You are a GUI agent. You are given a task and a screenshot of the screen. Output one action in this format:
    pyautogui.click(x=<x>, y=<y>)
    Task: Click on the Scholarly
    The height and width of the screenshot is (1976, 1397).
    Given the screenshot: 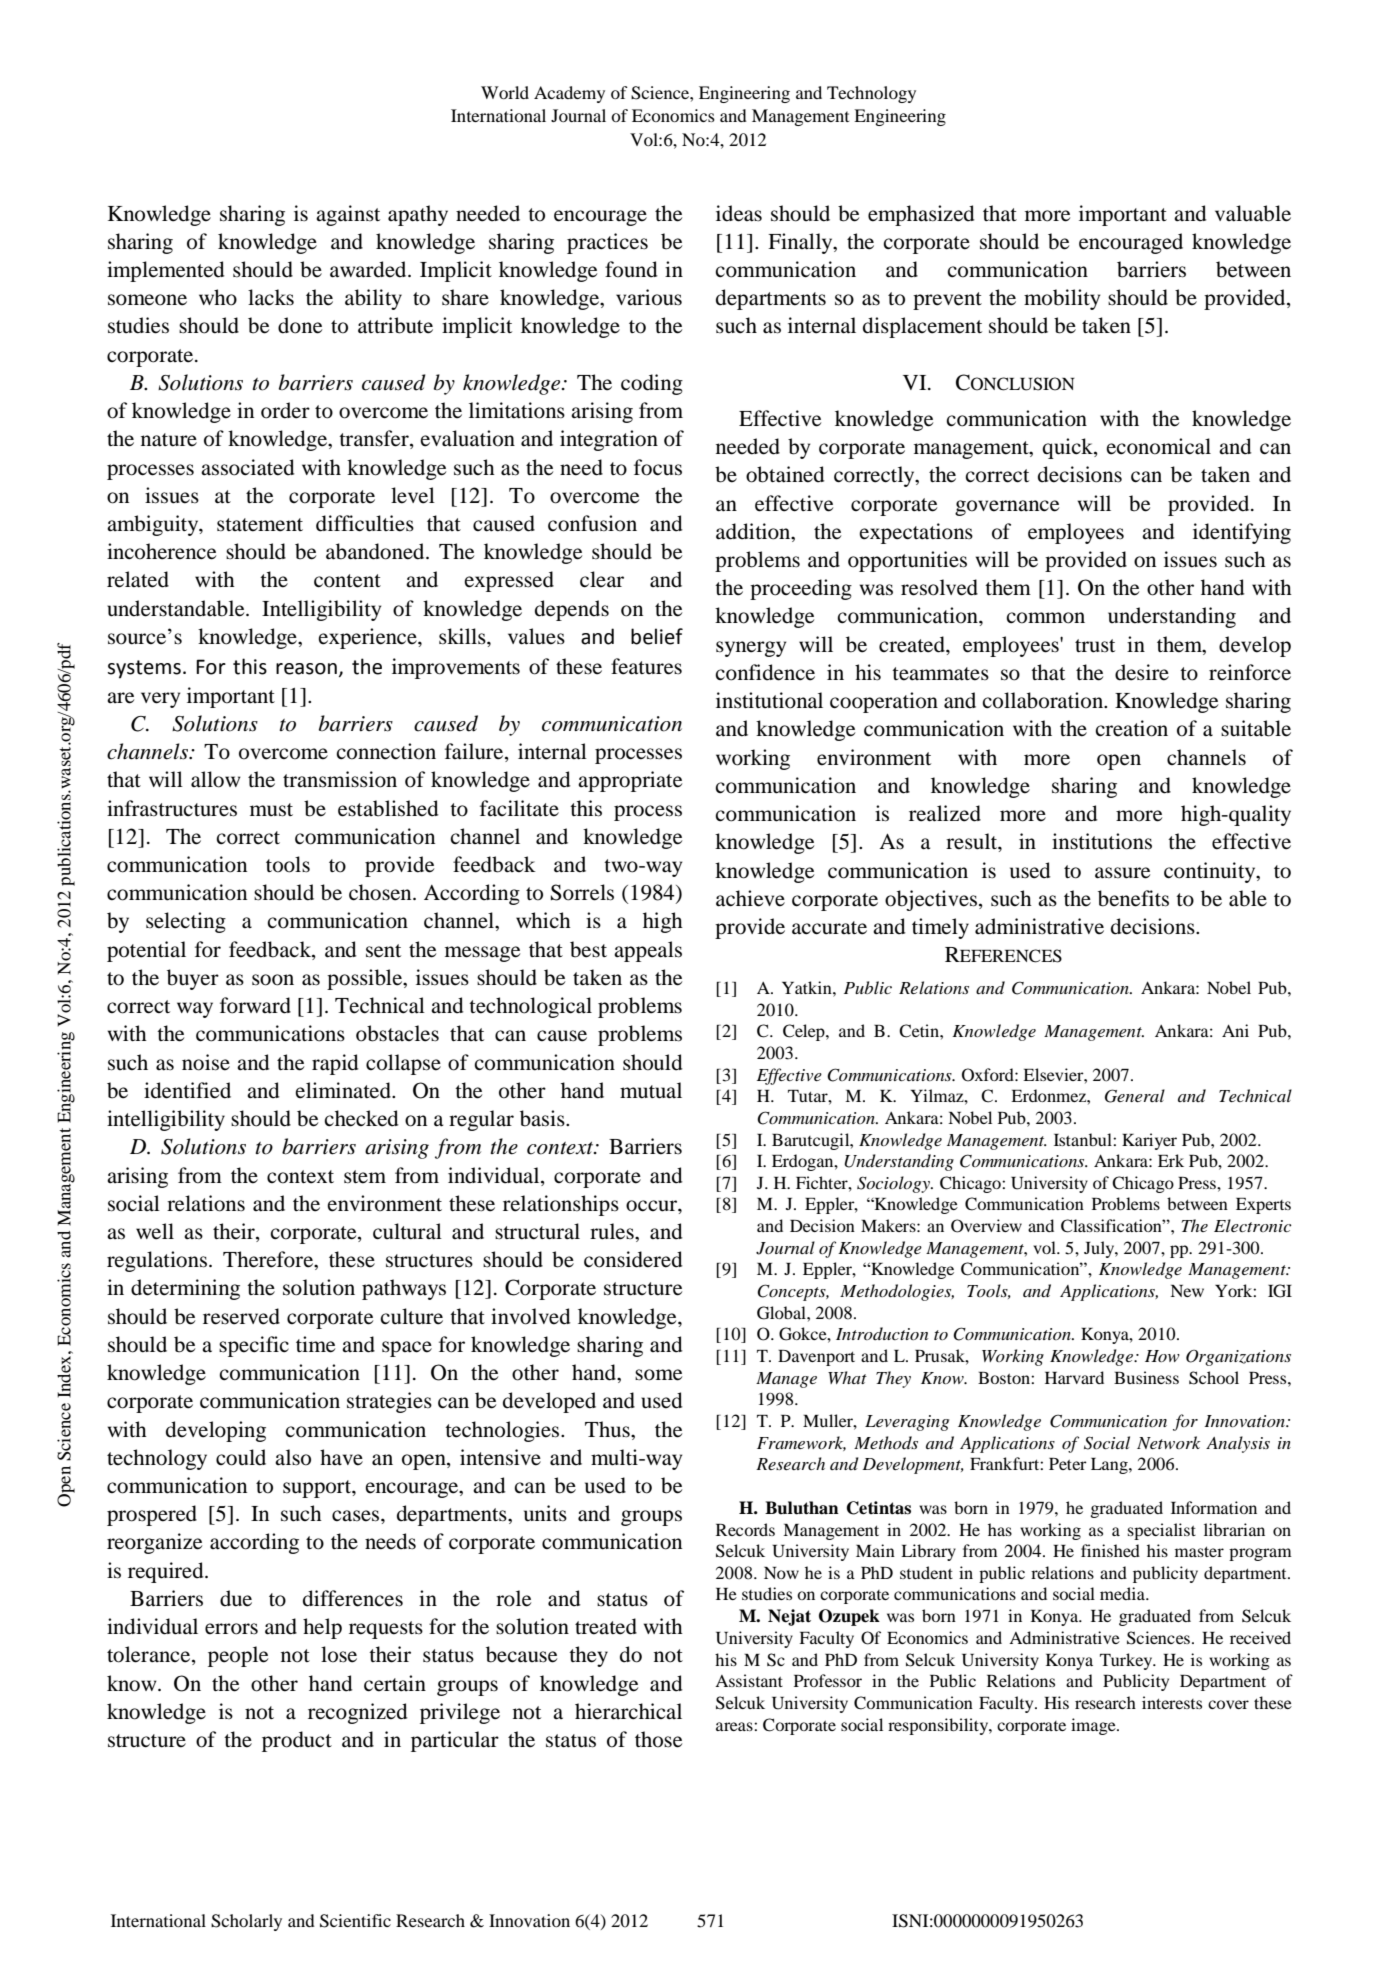 What is the action you would take?
    pyautogui.click(x=246, y=1922)
